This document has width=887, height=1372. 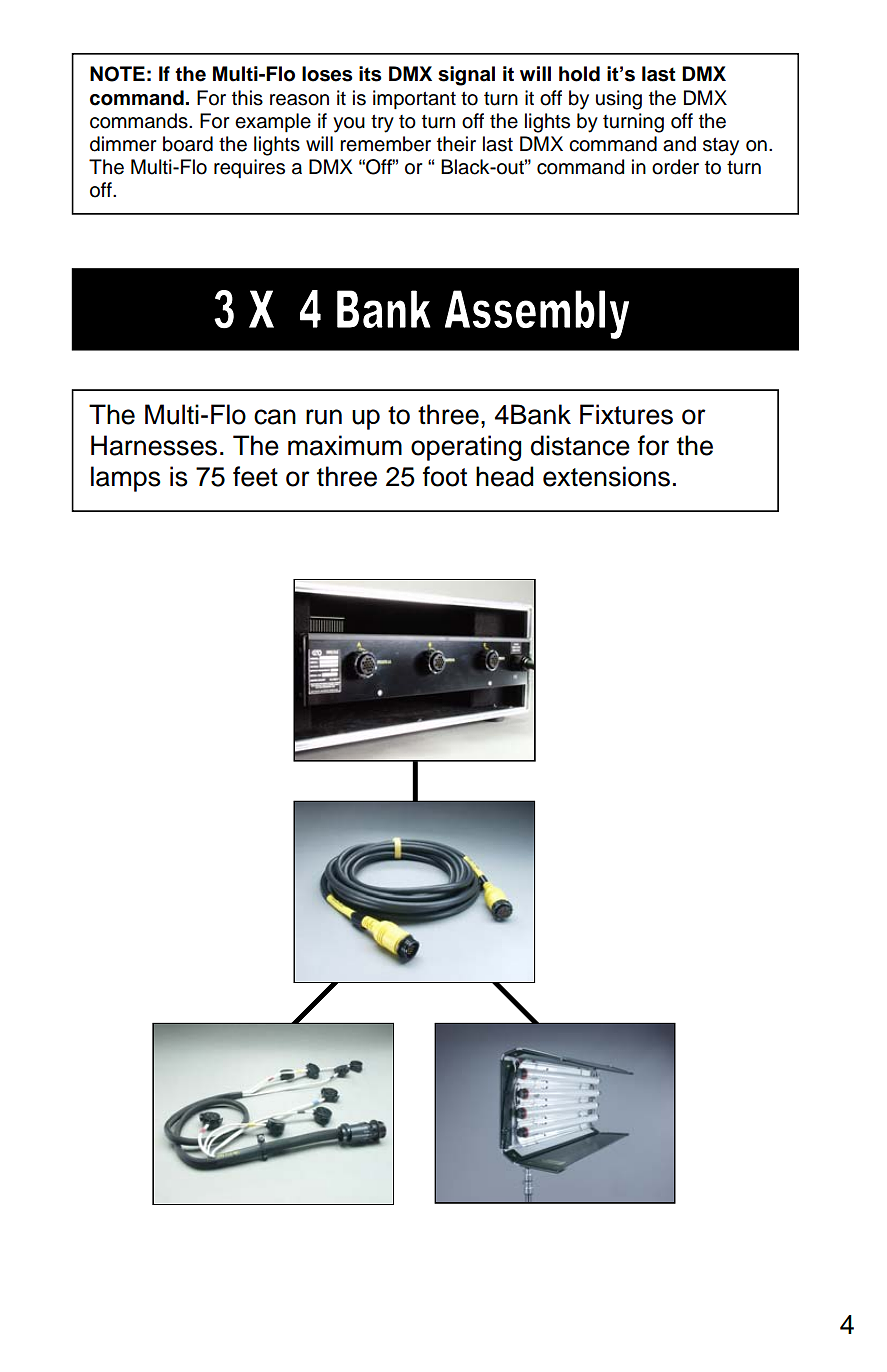 I want to click on important, so click(x=414, y=99).
